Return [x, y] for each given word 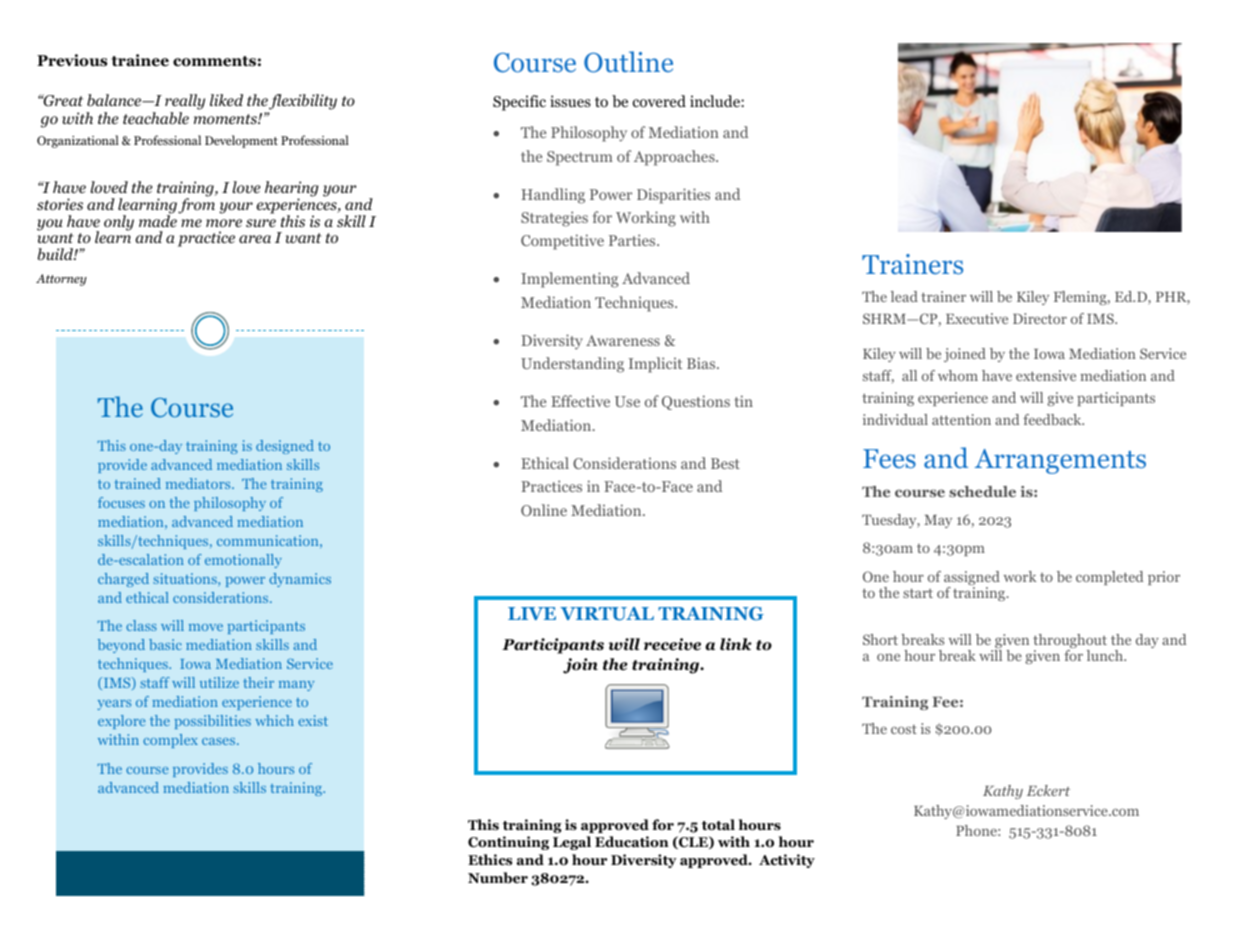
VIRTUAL [607, 614]
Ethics [490, 860]
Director [1040, 318]
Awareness [623, 340]
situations [186, 578]
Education [632, 842]
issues [570, 101]
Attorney [61, 280]
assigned [972, 579]
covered [659, 101]
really [185, 102]
